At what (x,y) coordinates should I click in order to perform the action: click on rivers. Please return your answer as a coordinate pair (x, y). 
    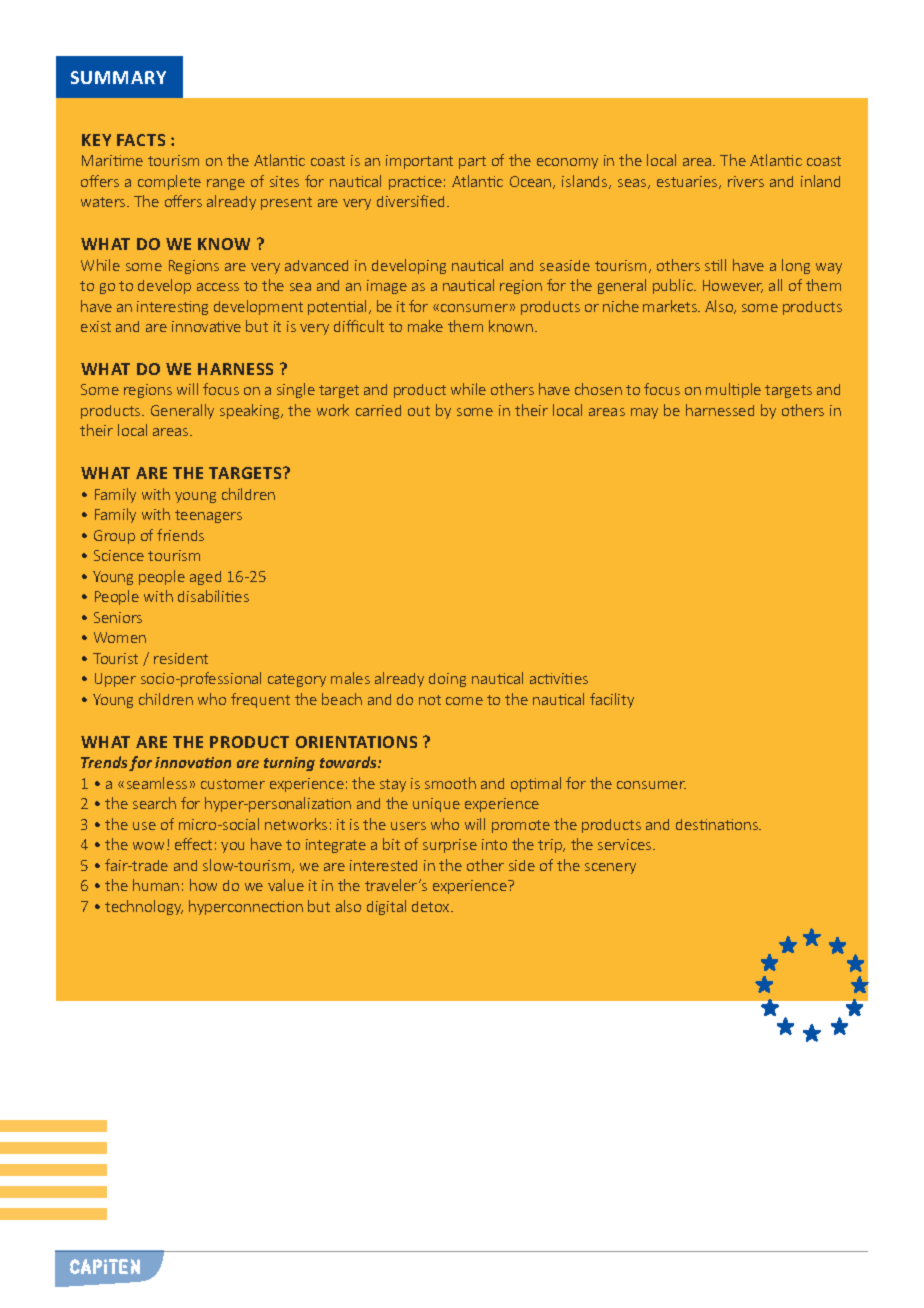
    Looking at the image, I should click on (746, 181).
